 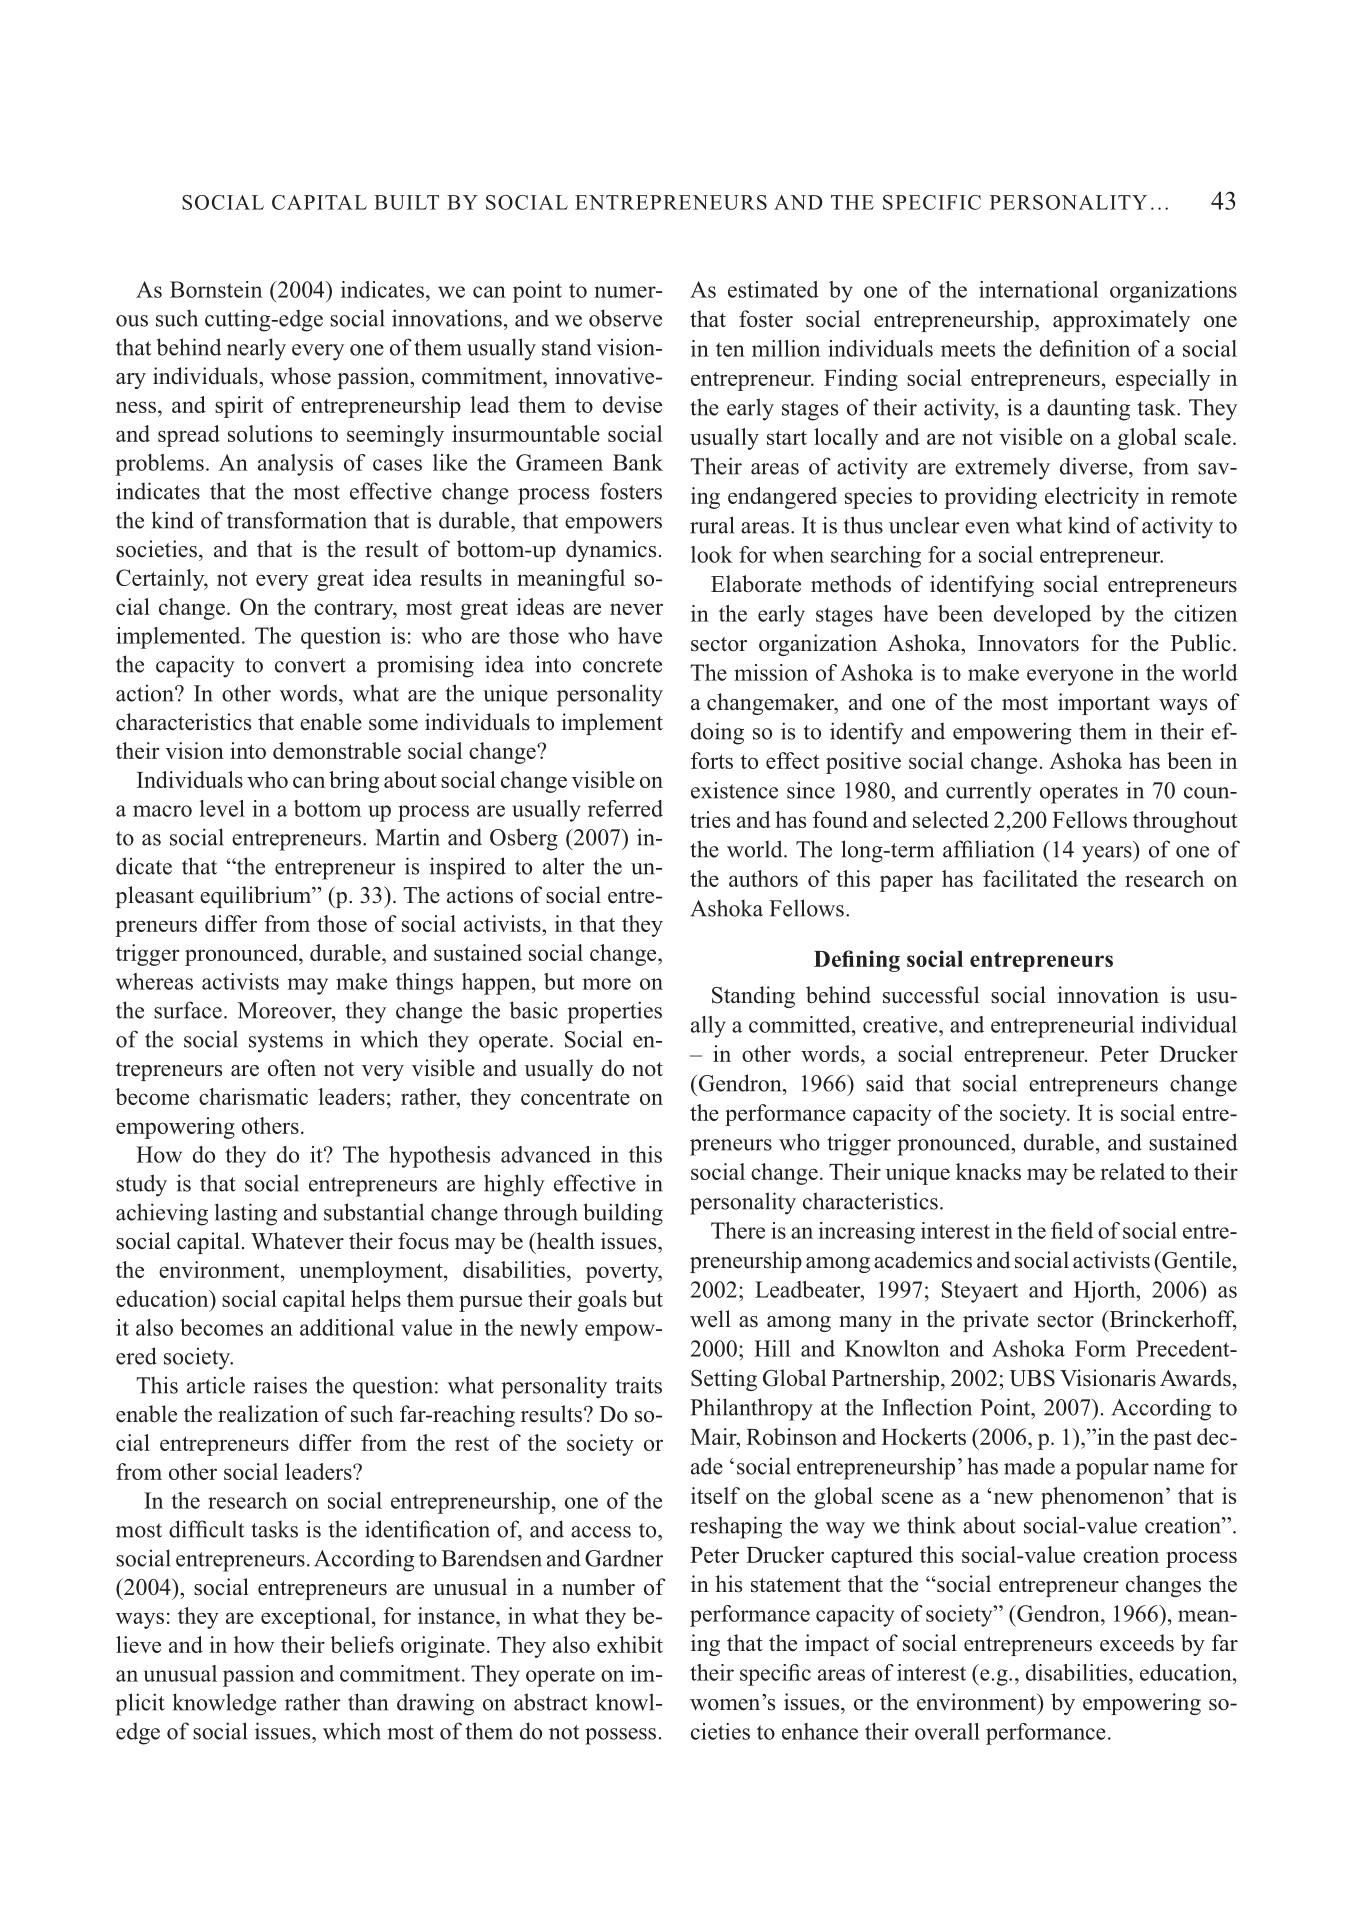 I want to click on observe, so click(x=625, y=318).
